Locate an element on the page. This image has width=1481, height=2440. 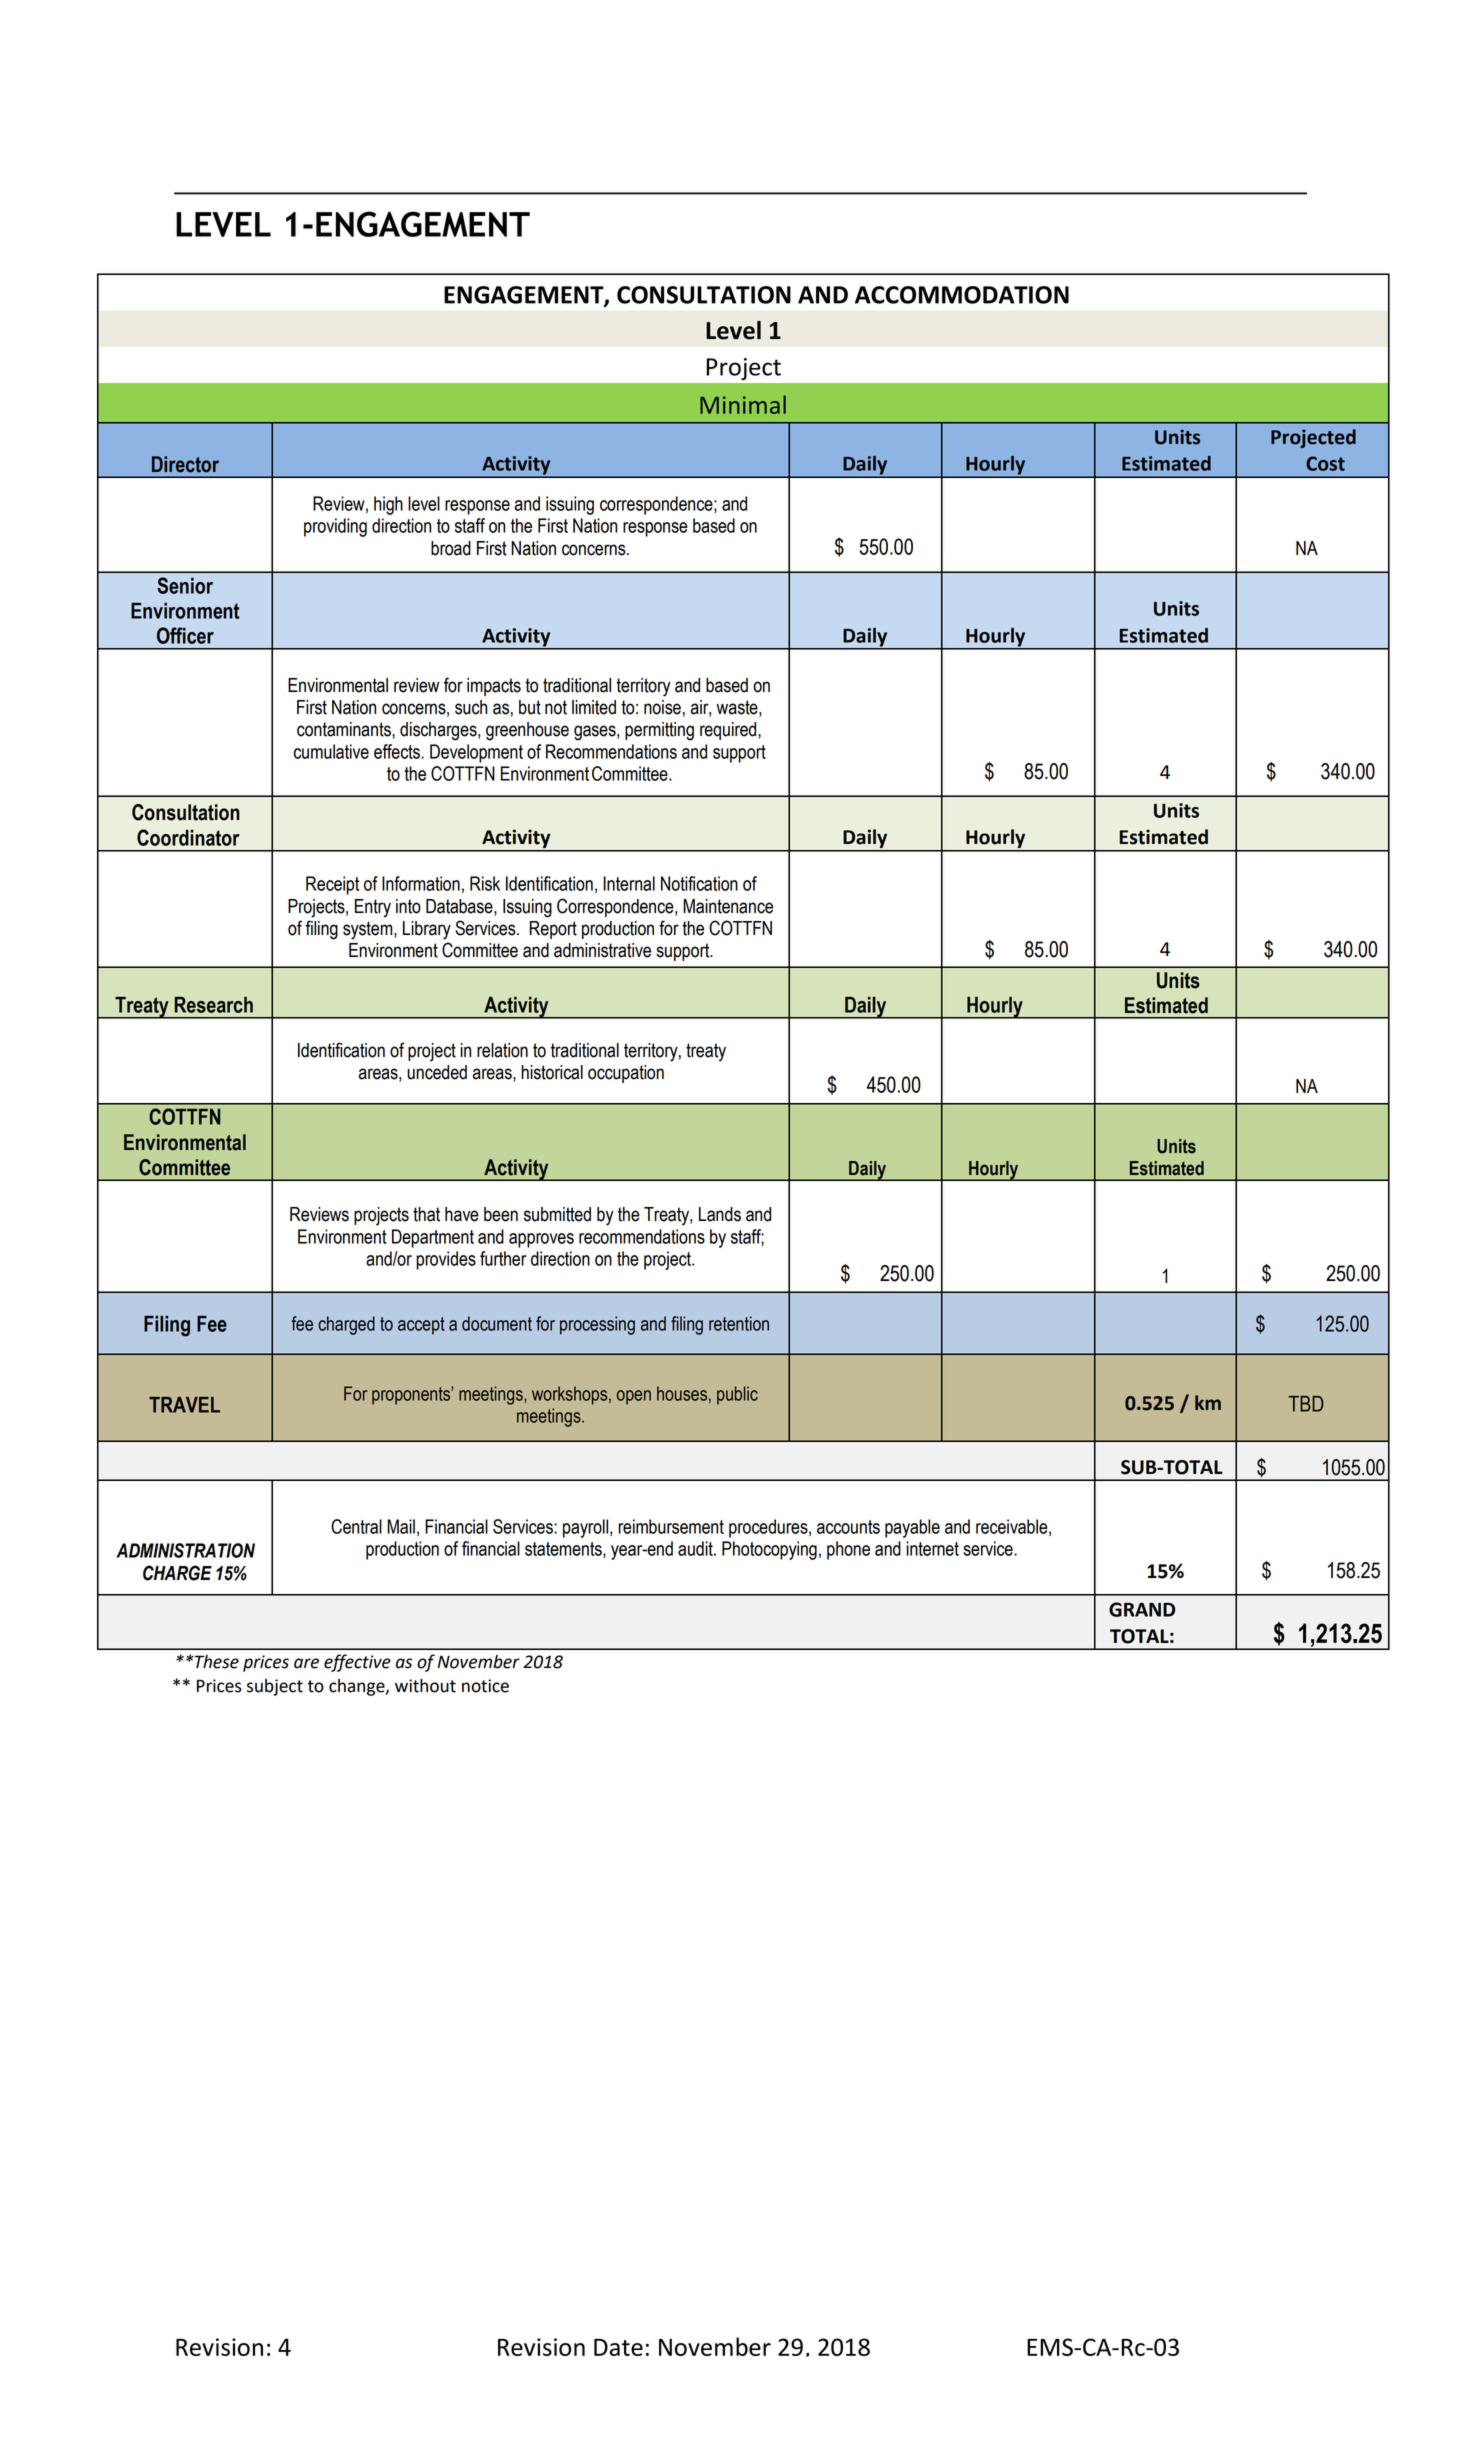
high is located at coordinates (388, 505).
